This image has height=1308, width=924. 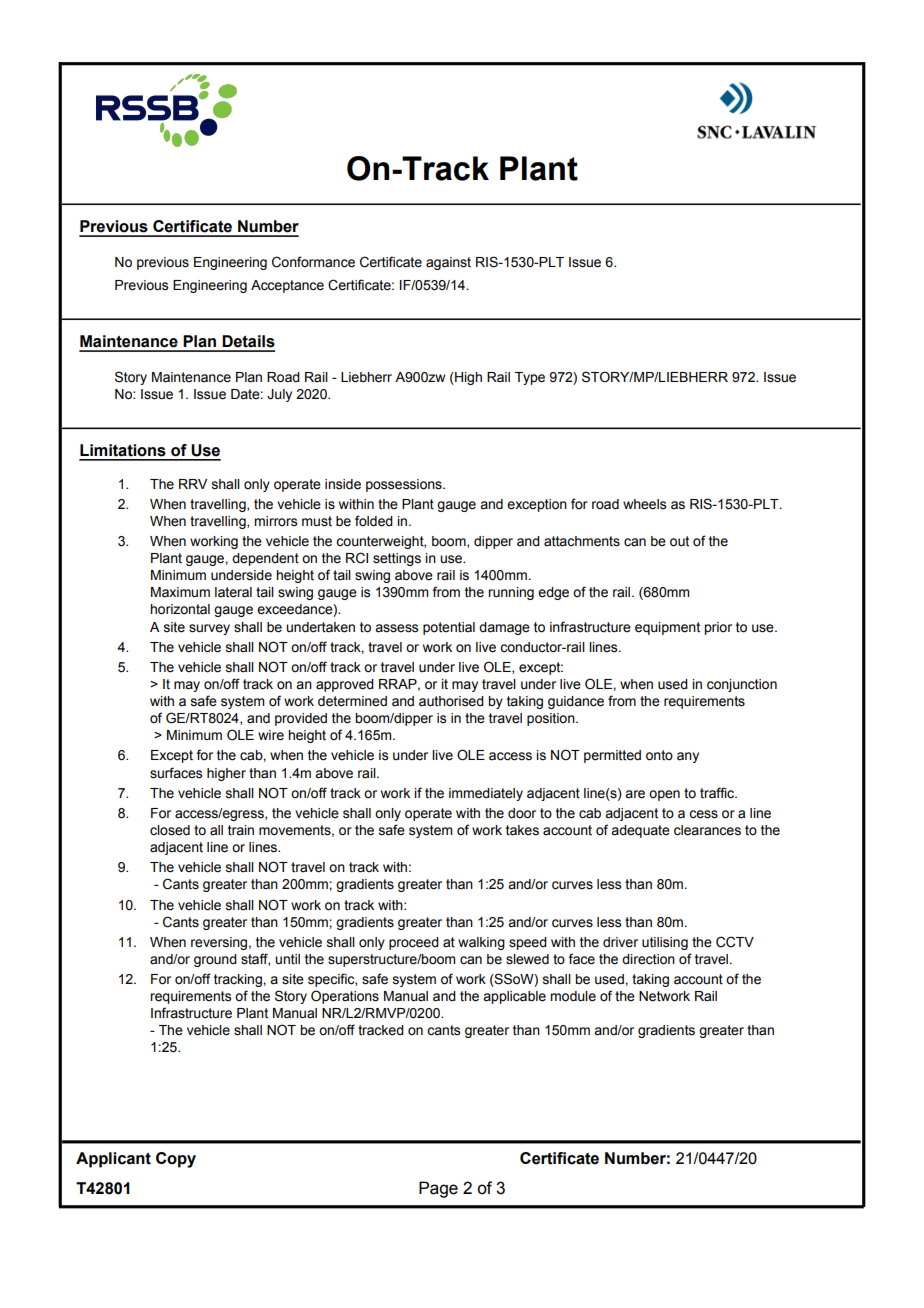 I want to click on Copy, so click(x=176, y=1160).
